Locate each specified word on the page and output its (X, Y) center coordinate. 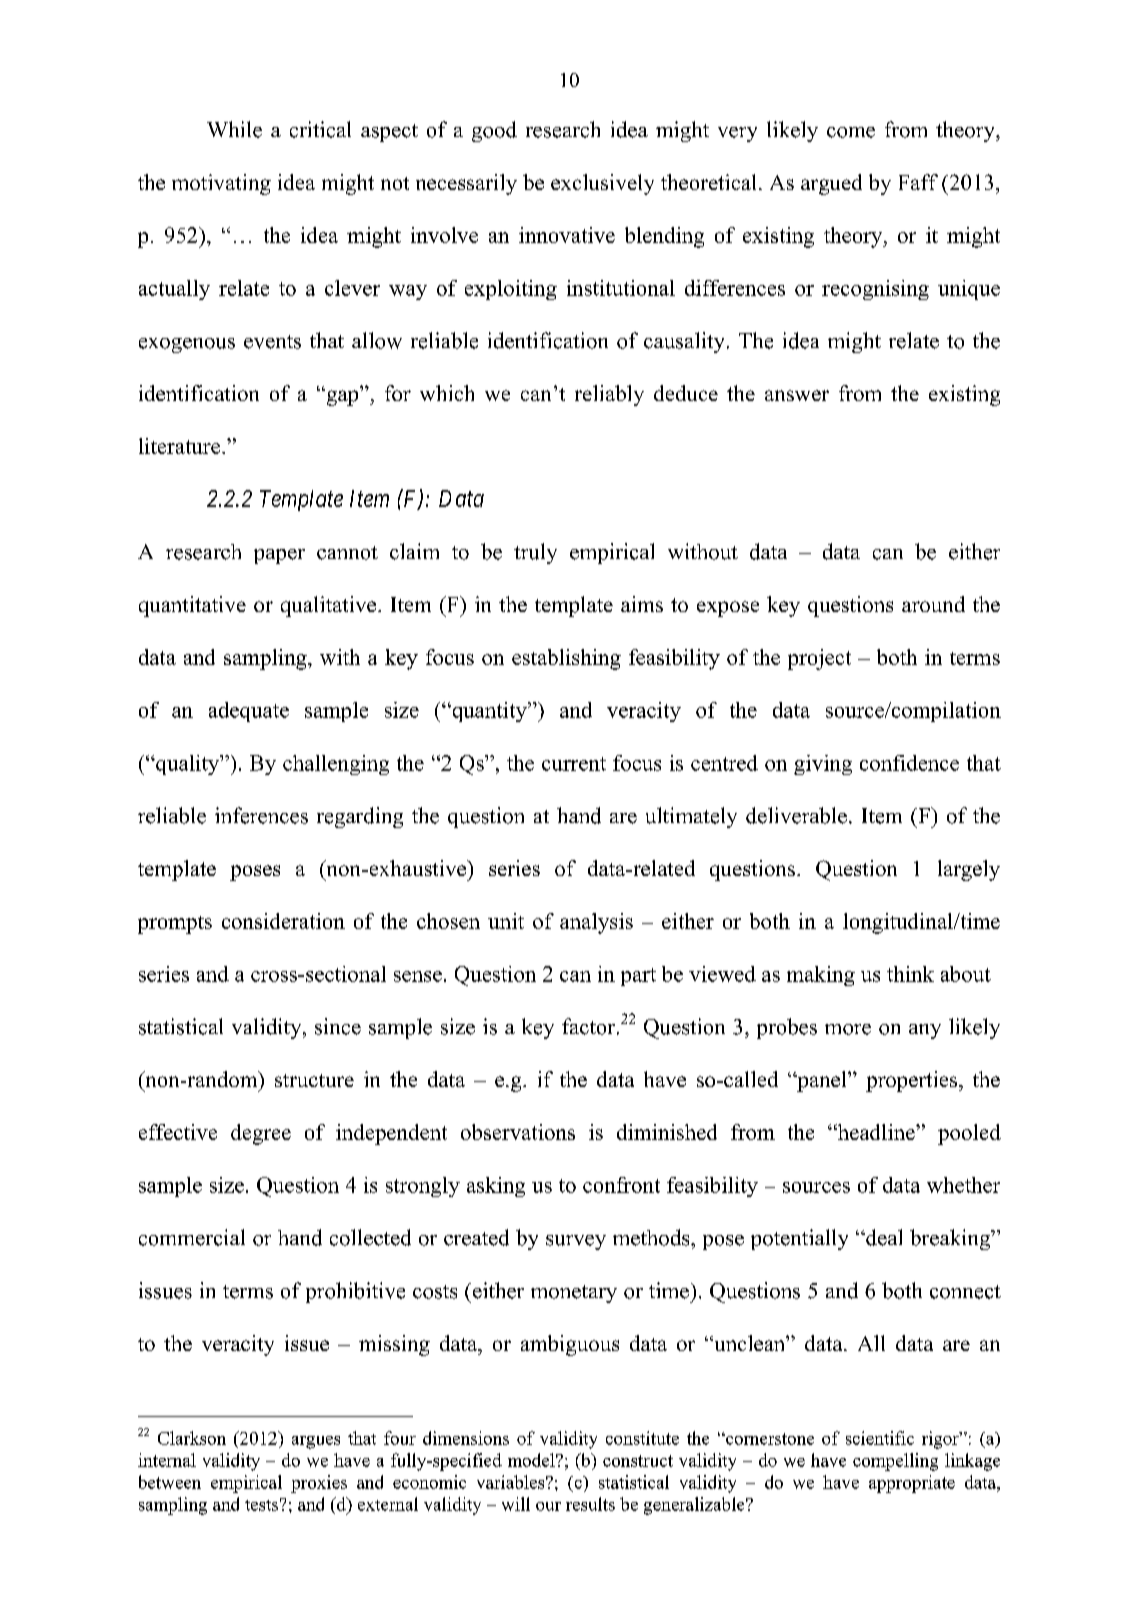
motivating (221, 184)
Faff (918, 182)
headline (876, 1132)
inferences (261, 815)
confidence (909, 763)
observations (518, 1132)
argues (316, 1442)
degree (261, 1134)
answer (797, 395)
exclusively (602, 184)
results (590, 1504)
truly (535, 553)
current (574, 764)
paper (279, 556)
